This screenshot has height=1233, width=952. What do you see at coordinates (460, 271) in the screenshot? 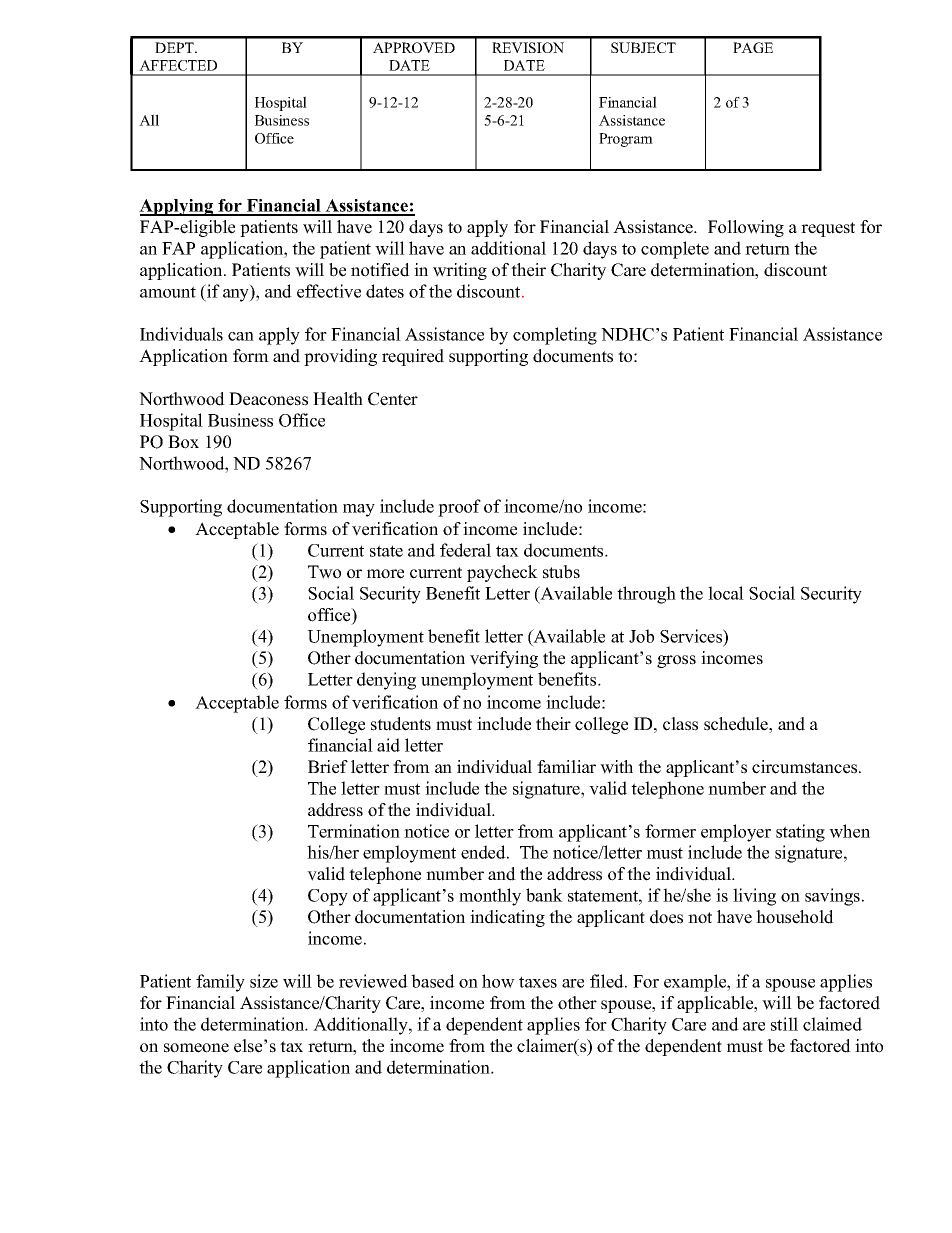
I see `writing` at bounding box center [460, 271].
